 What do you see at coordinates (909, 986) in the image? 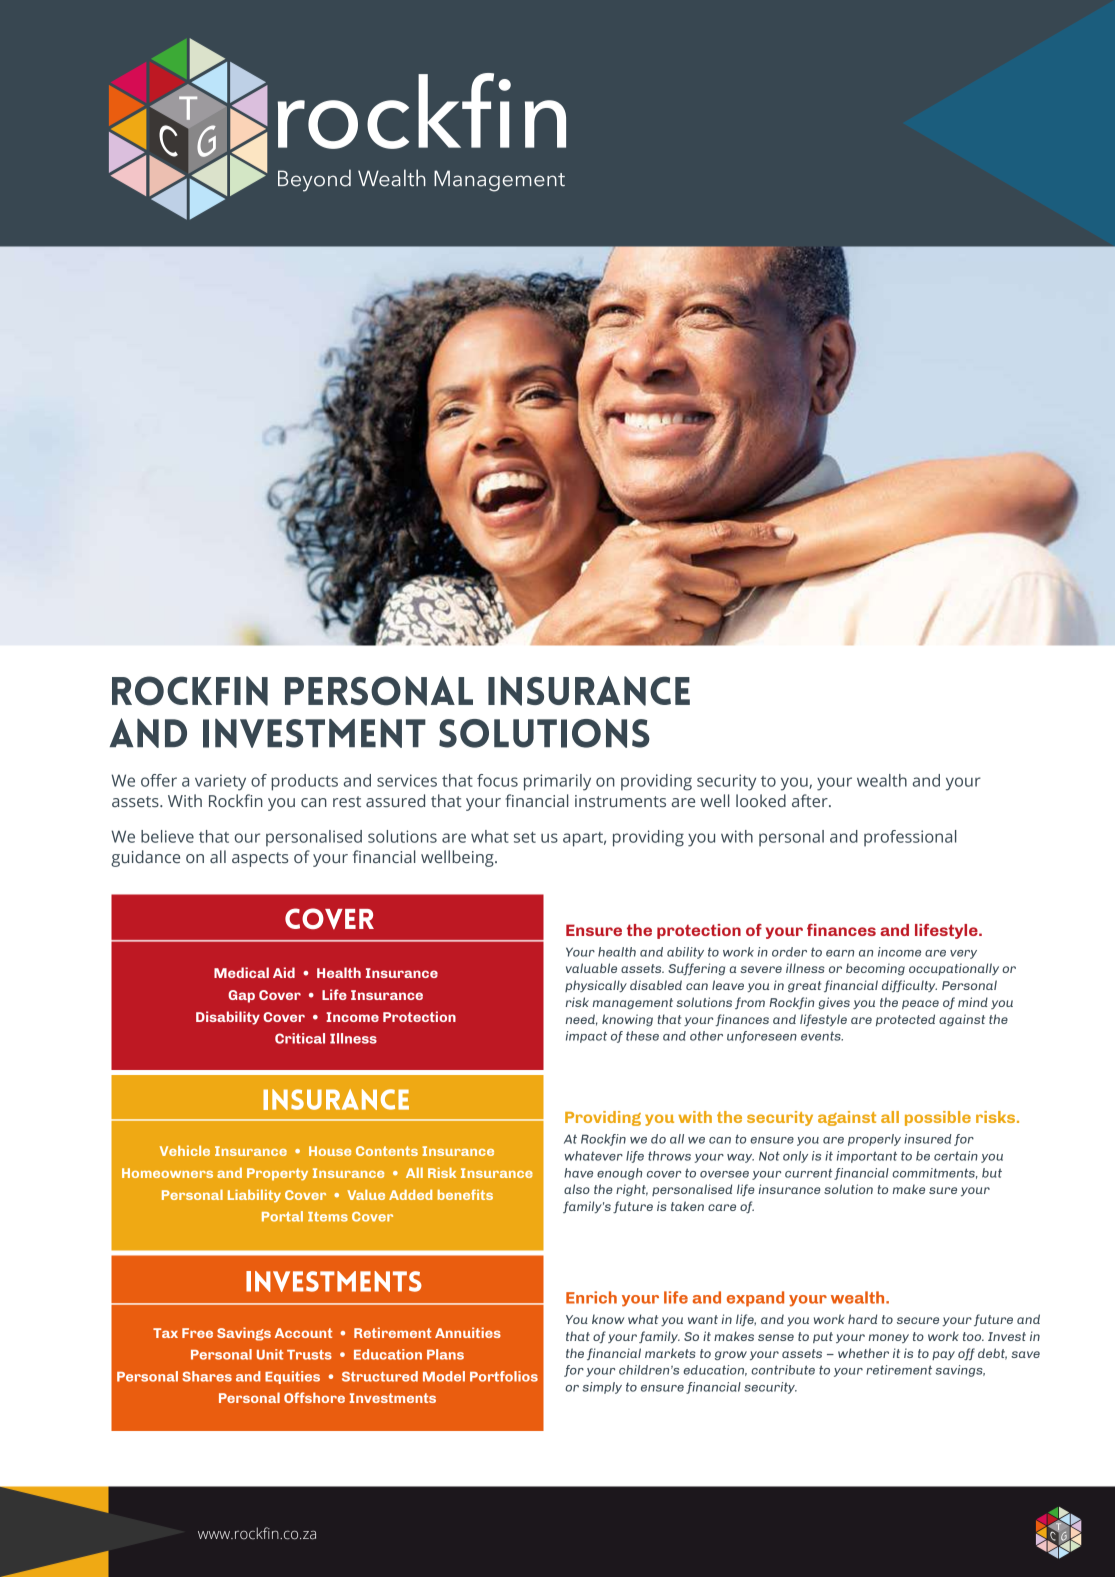
I see `difficulty` at bounding box center [909, 986].
